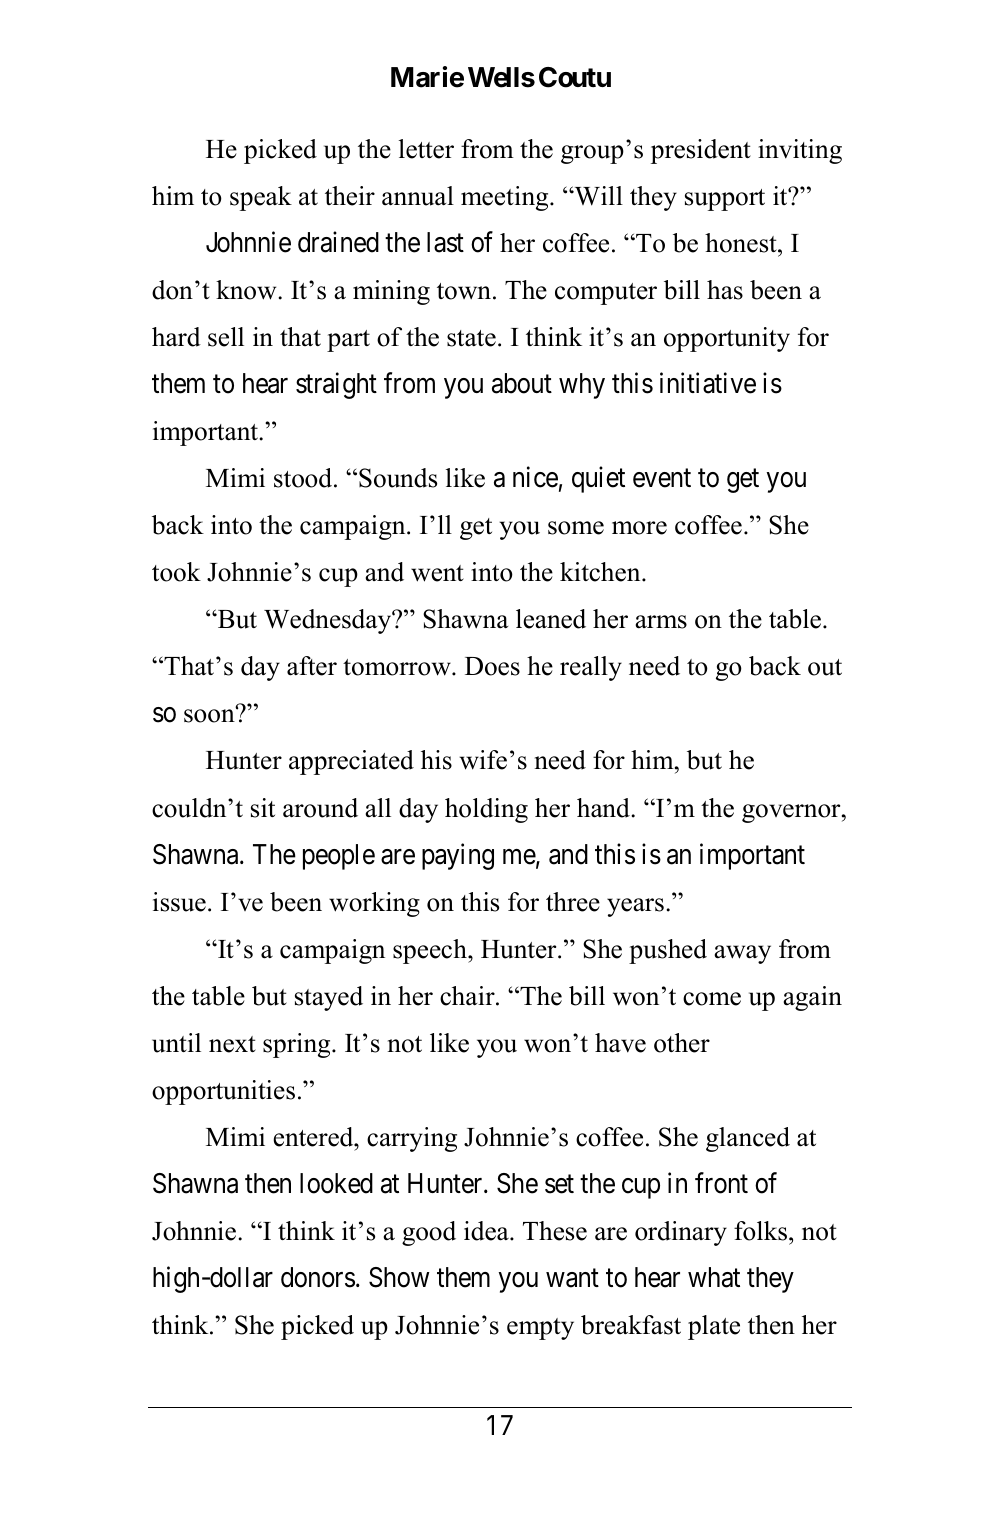 This screenshot has height=1517, width=982. Describe the element at coordinates (210, 715) in the screenshot. I see `soon` at that location.
